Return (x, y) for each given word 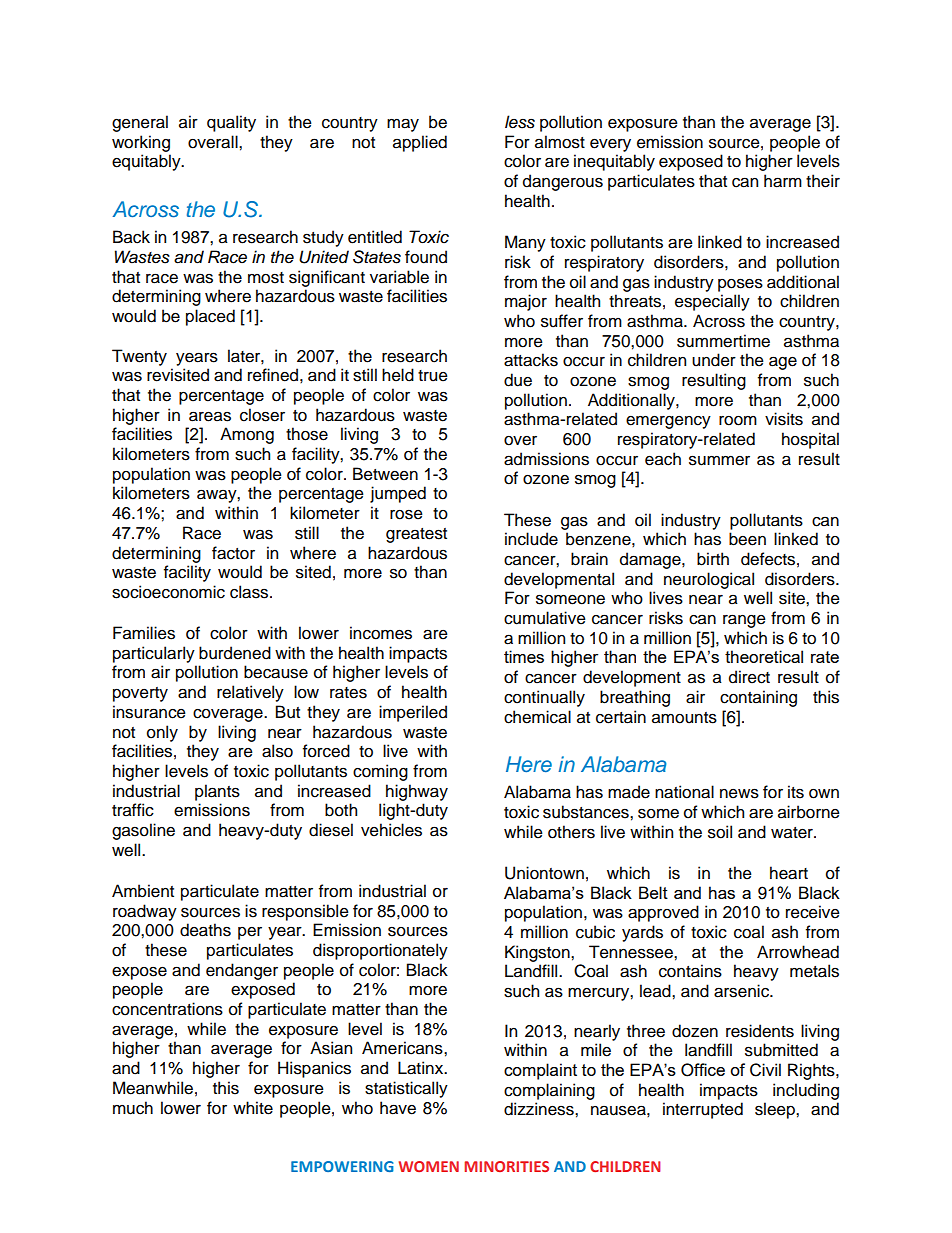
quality (231, 123)
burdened (235, 653)
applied (420, 143)
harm (783, 181)
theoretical (764, 656)
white (253, 1108)
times (524, 656)
